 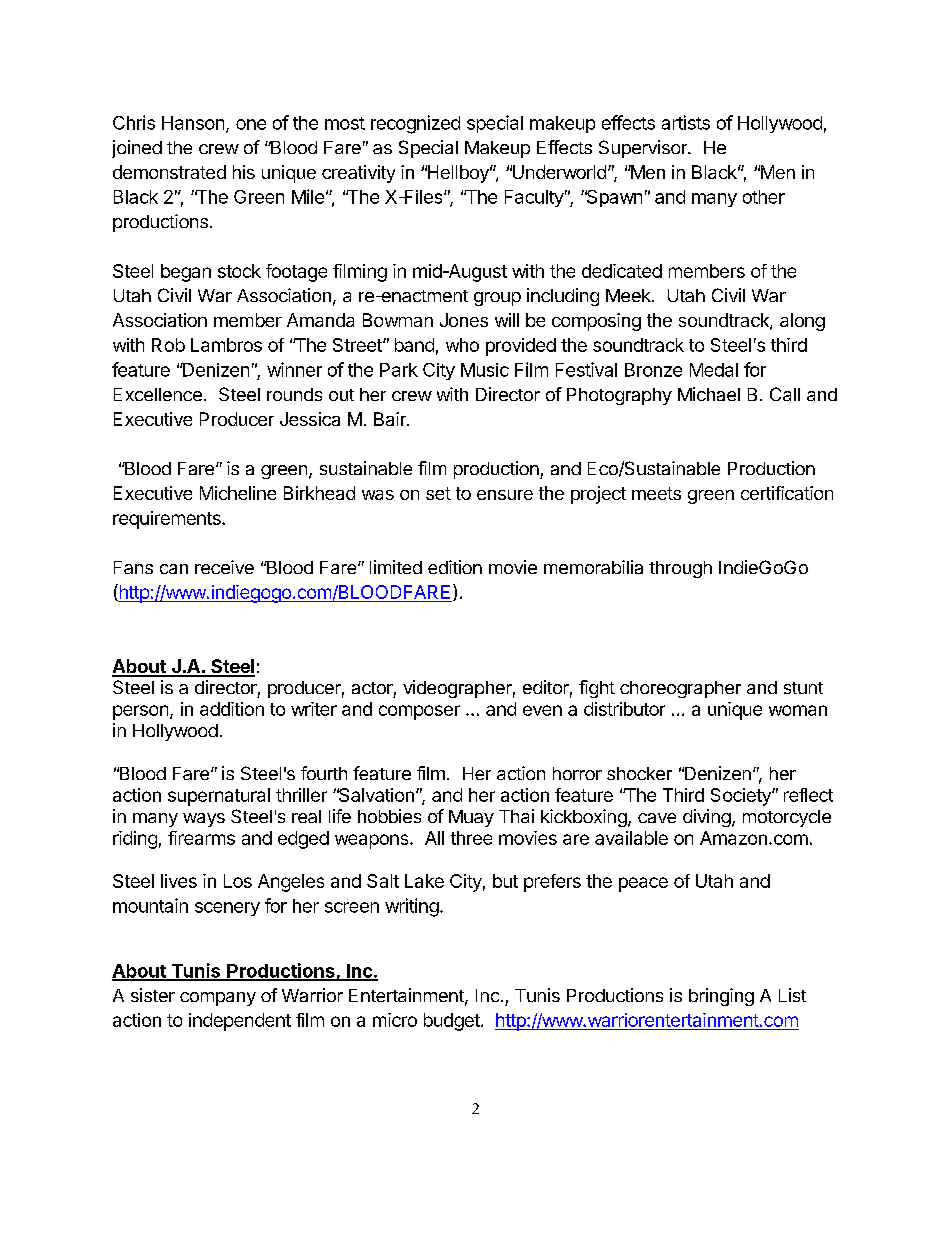 What do you see at coordinates (452, 1022) in the image?
I see `budget` at bounding box center [452, 1022].
